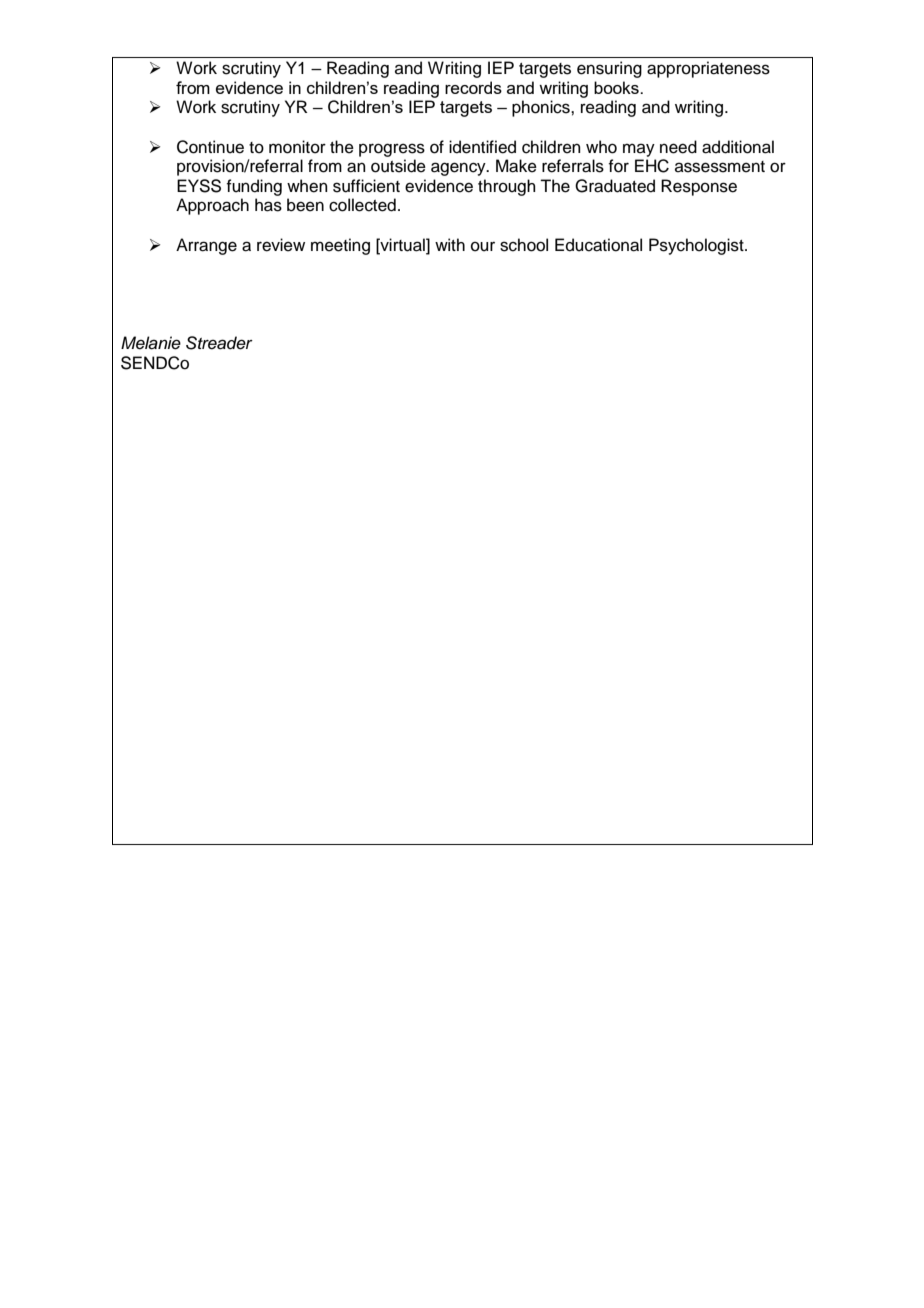 The image size is (924, 1308). What do you see at coordinates (482, 147) in the screenshot?
I see `identified` at bounding box center [482, 147].
